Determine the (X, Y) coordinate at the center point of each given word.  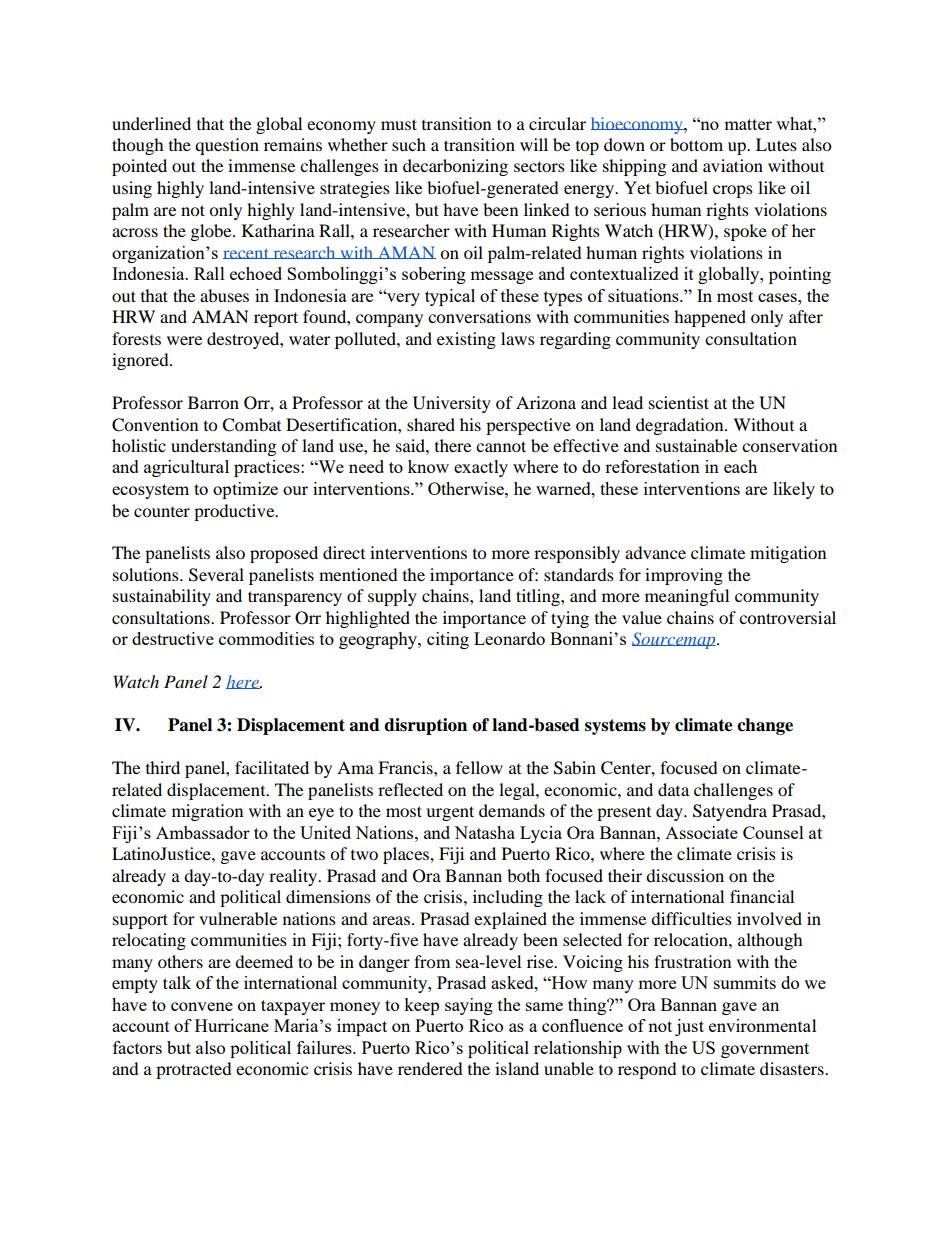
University (452, 404)
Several (216, 575)
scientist (679, 402)
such (409, 144)
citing (448, 640)
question (227, 146)
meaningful (687, 597)
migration (207, 812)
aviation (733, 165)
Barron (213, 402)
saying (469, 1006)
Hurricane (232, 1025)
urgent (450, 813)
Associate (701, 832)
